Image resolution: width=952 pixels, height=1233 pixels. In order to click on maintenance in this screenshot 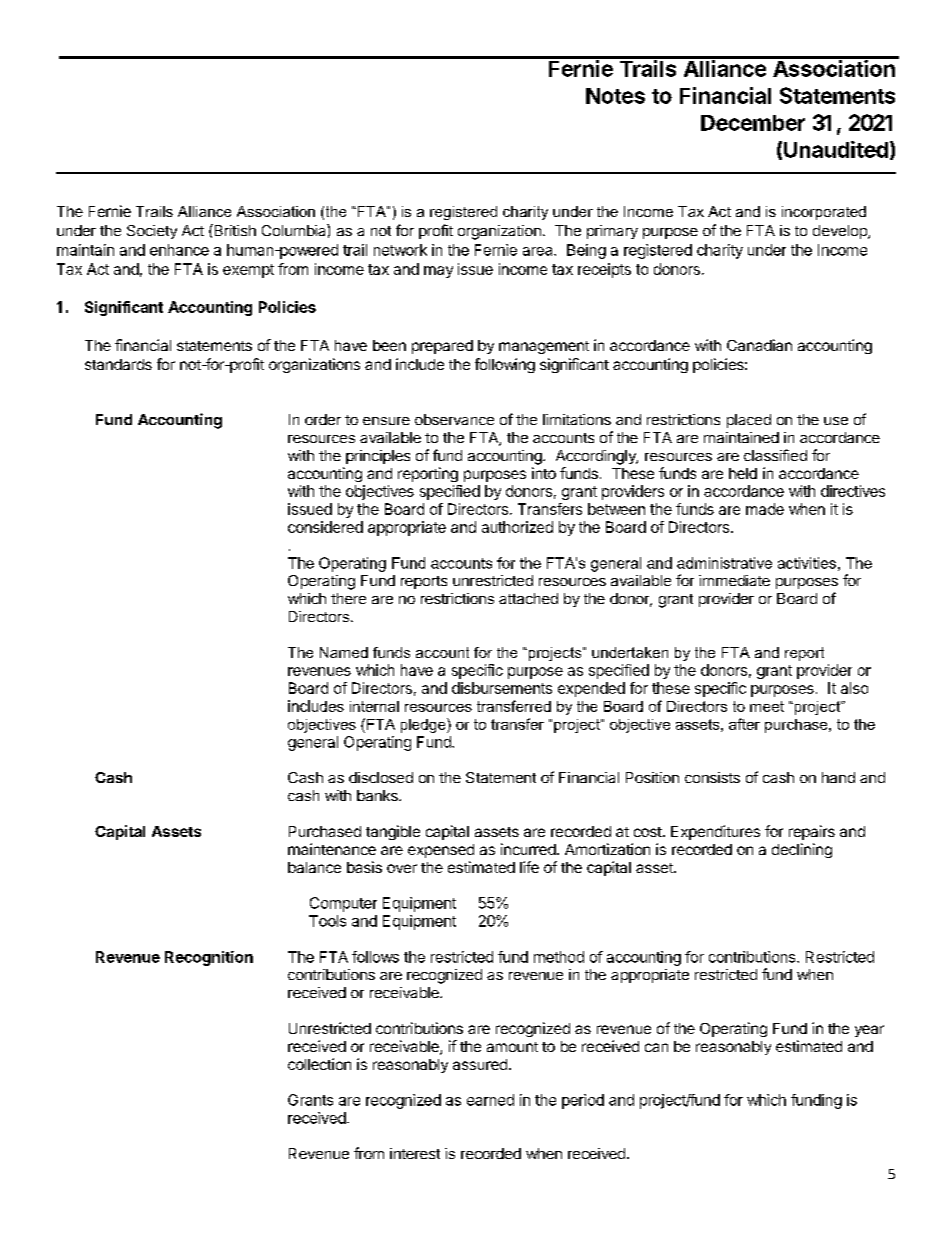, I will do `click(332, 849)`.
